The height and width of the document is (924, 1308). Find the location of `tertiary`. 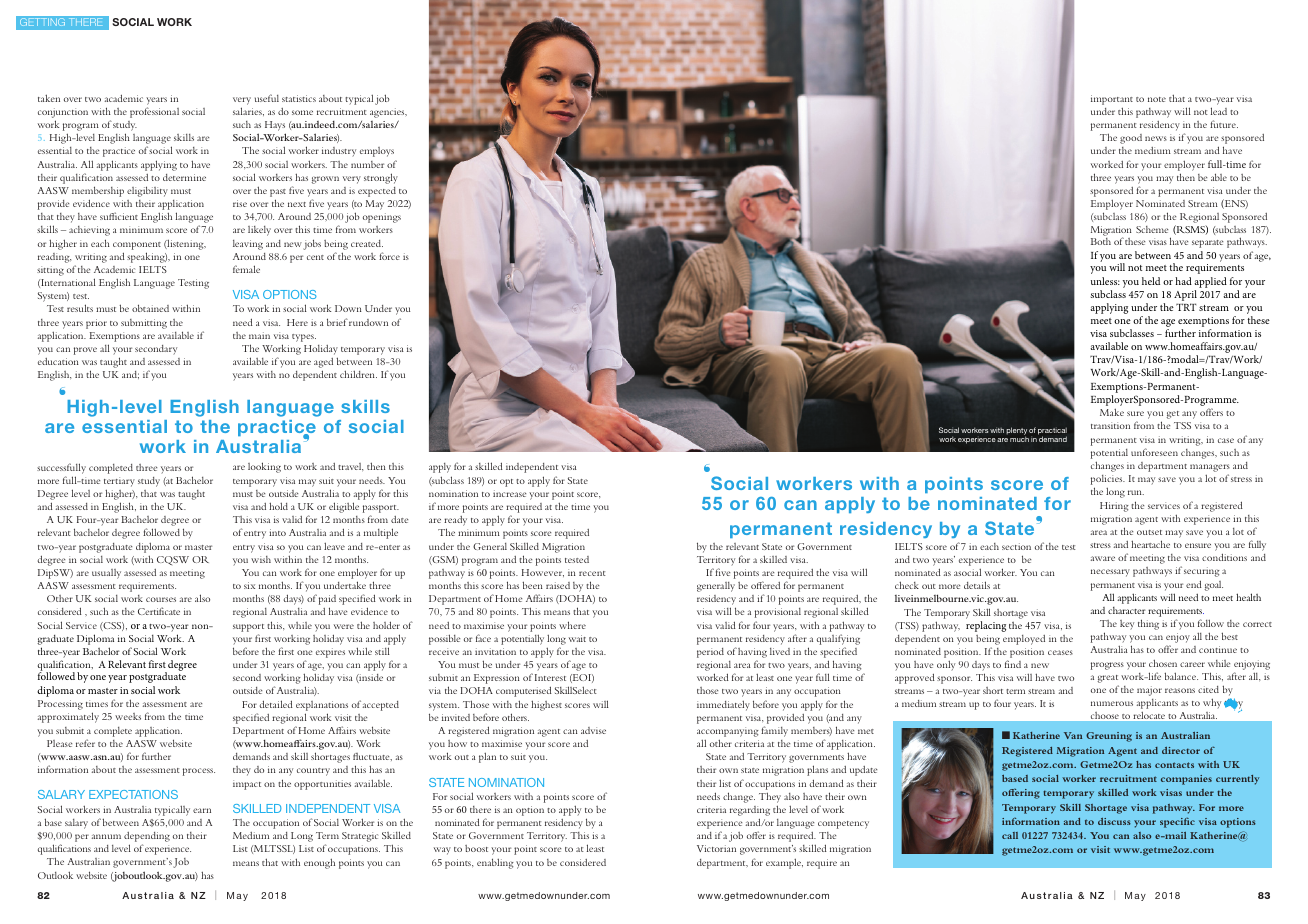

tertiary is located at coordinates (119, 482).
